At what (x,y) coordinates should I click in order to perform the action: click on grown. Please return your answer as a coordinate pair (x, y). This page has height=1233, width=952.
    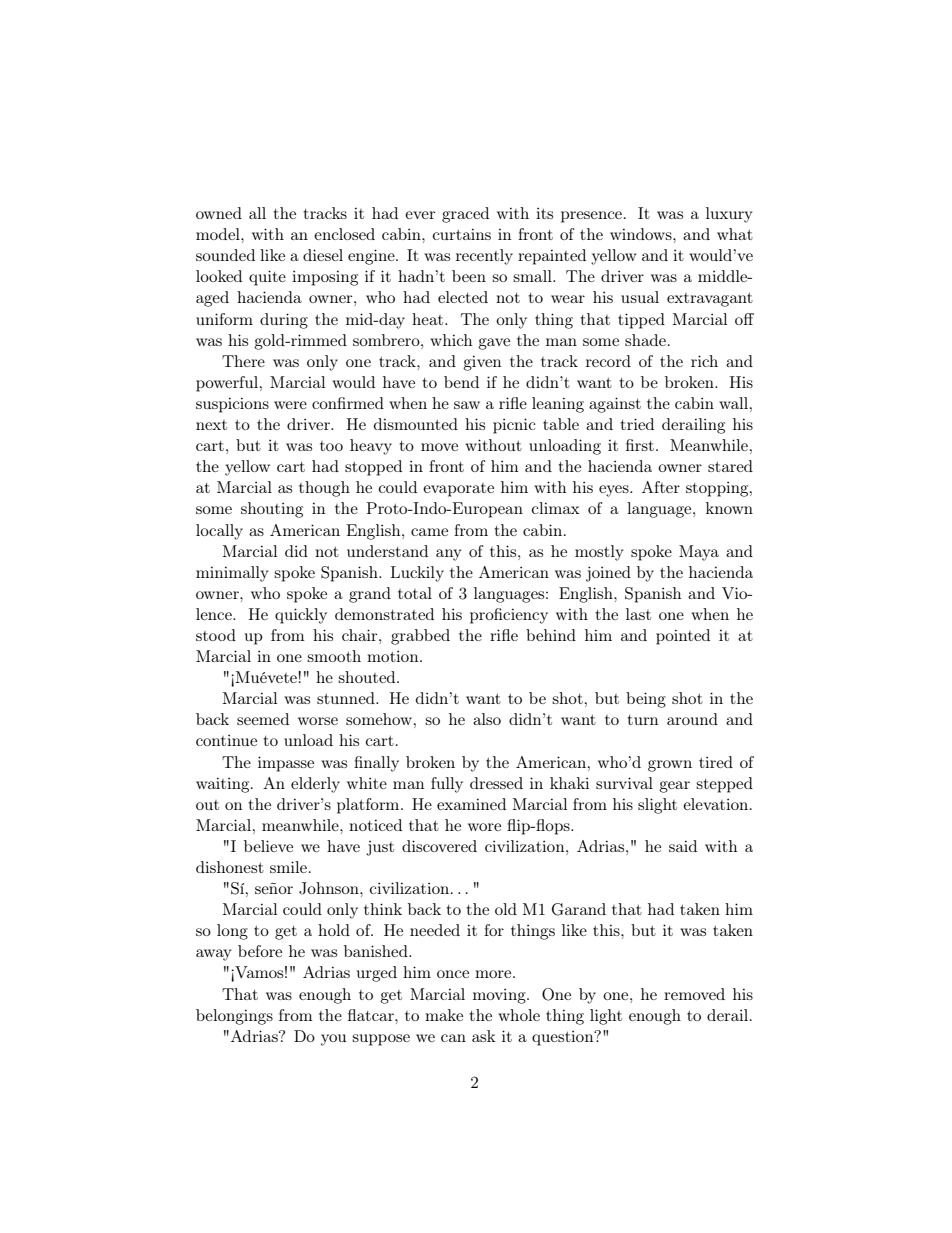
    Looking at the image, I should click on (670, 766).
